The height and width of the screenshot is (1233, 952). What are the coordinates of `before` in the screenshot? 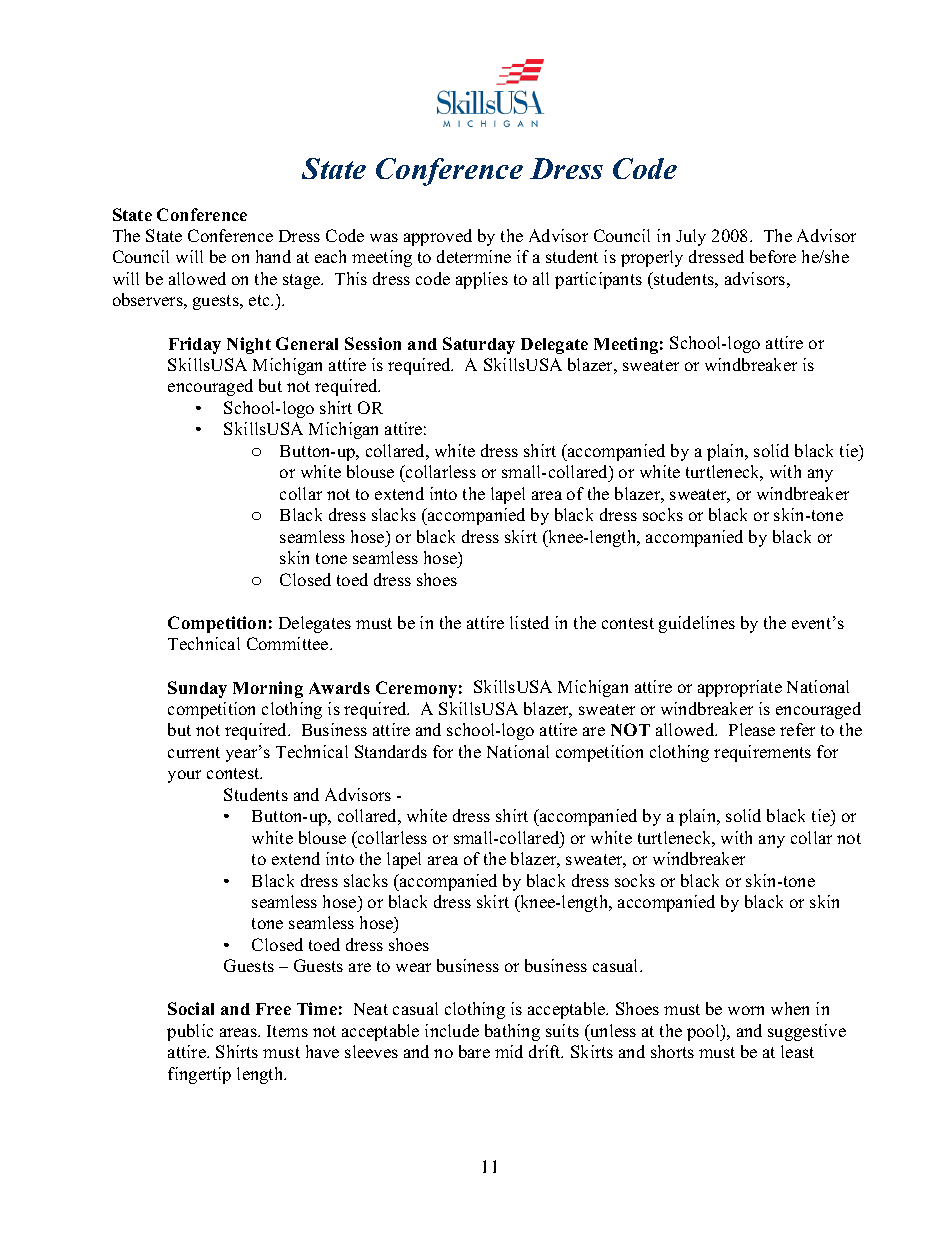 It's located at (773, 256).
